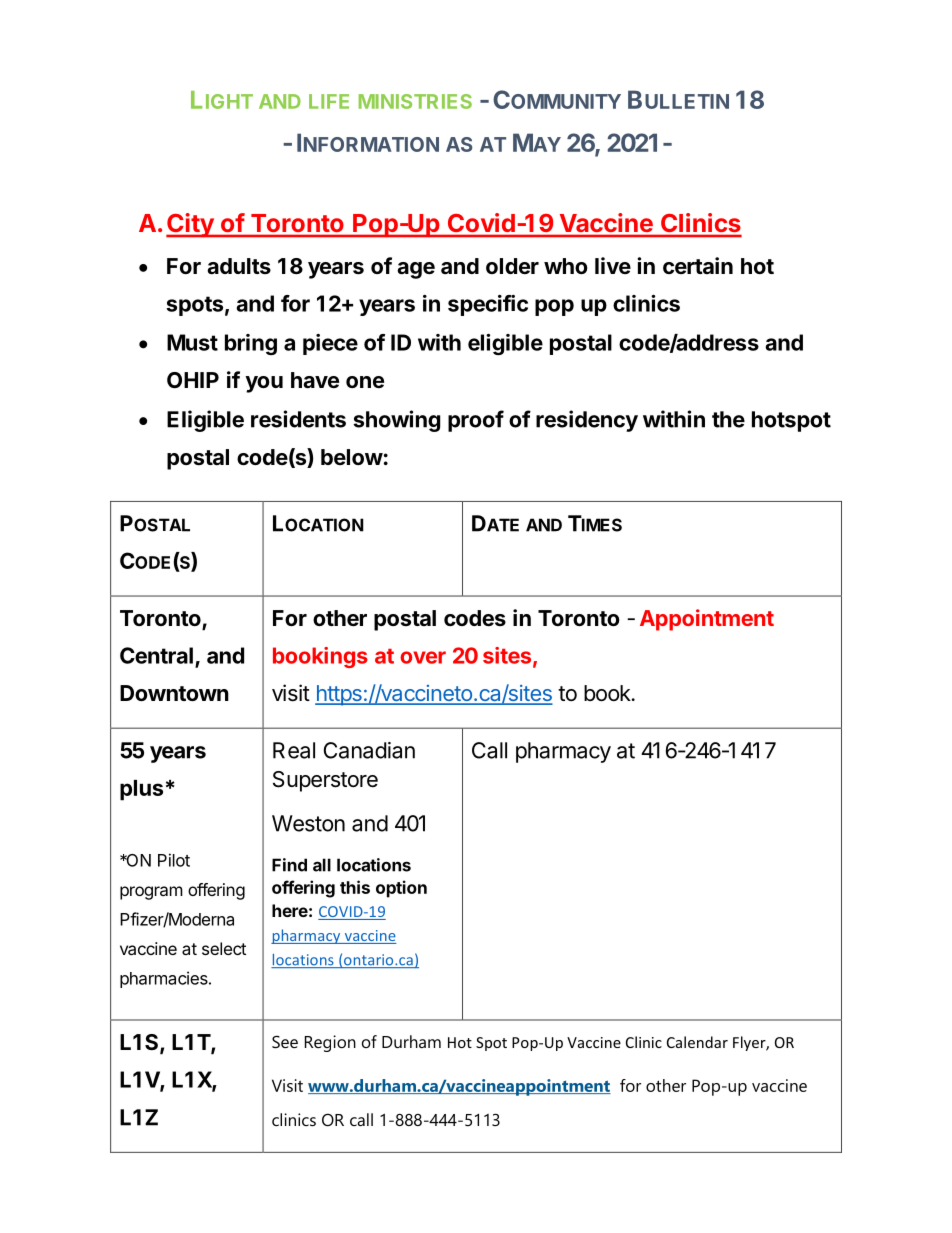  What do you see at coordinates (415, 101) in the document?
I see `MINISTRIES` at bounding box center [415, 101].
